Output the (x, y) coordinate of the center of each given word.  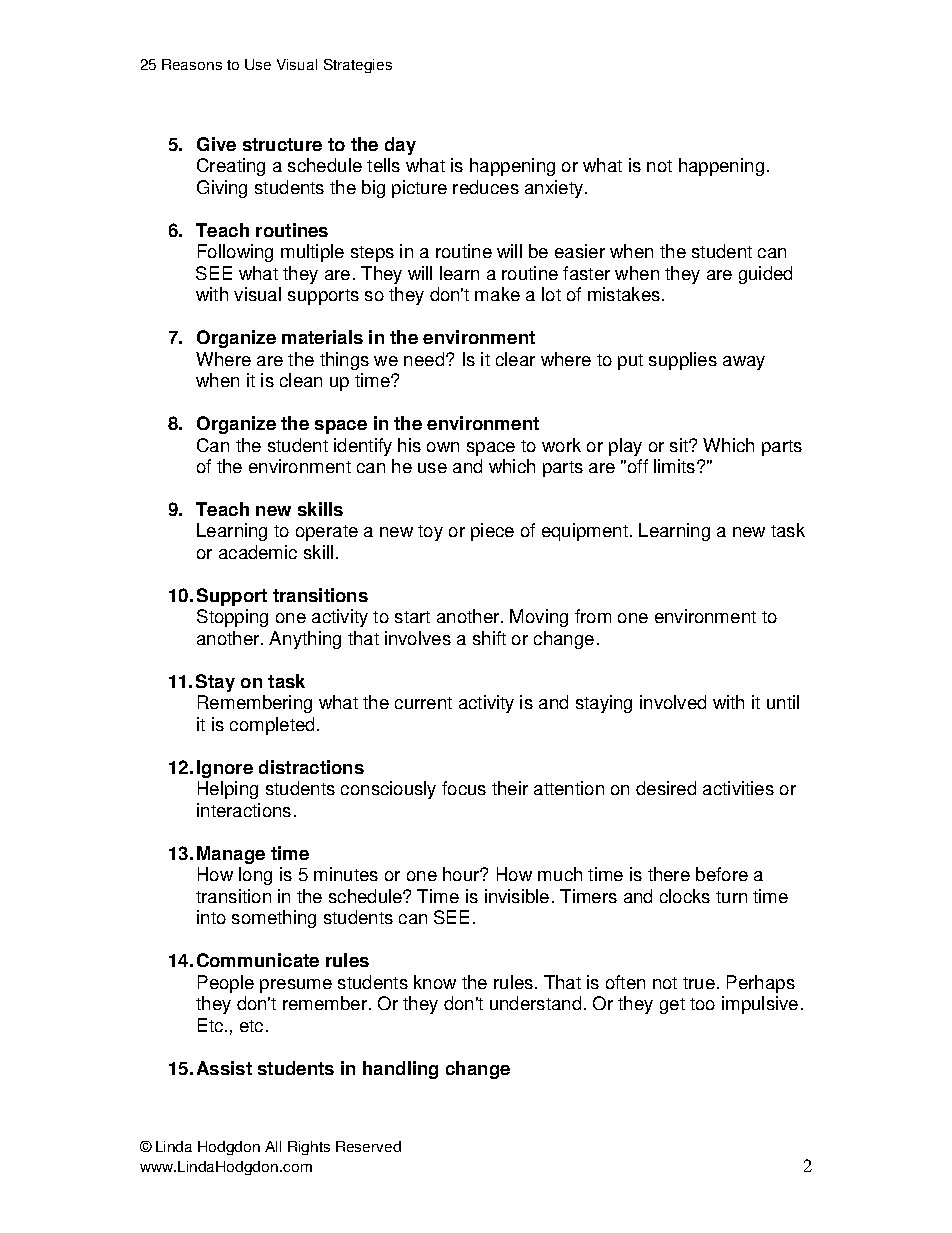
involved (673, 702)
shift (489, 638)
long (255, 876)
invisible (517, 896)
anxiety (554, 189)
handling (400, 1070)
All (273, 1146)
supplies (683, 361)
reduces (486, 187)
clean (301, 380)
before (722, 874)
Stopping (232, 618)
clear (515, 359)
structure (282, 144)
